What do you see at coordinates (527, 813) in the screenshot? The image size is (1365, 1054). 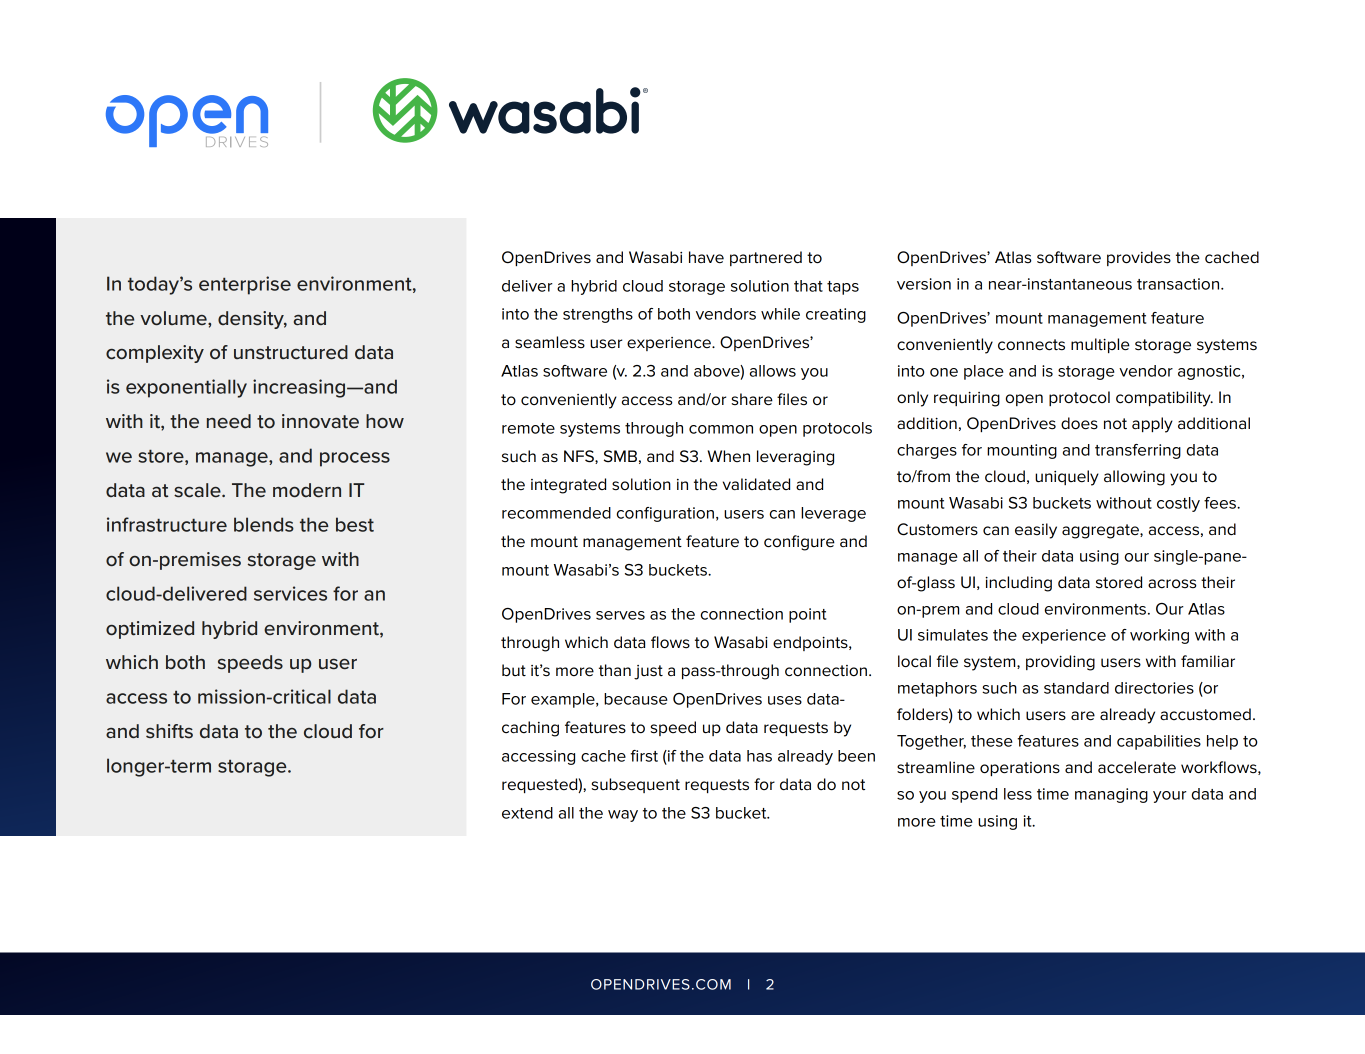 I see `extend` at bounding box center [527, 813].
